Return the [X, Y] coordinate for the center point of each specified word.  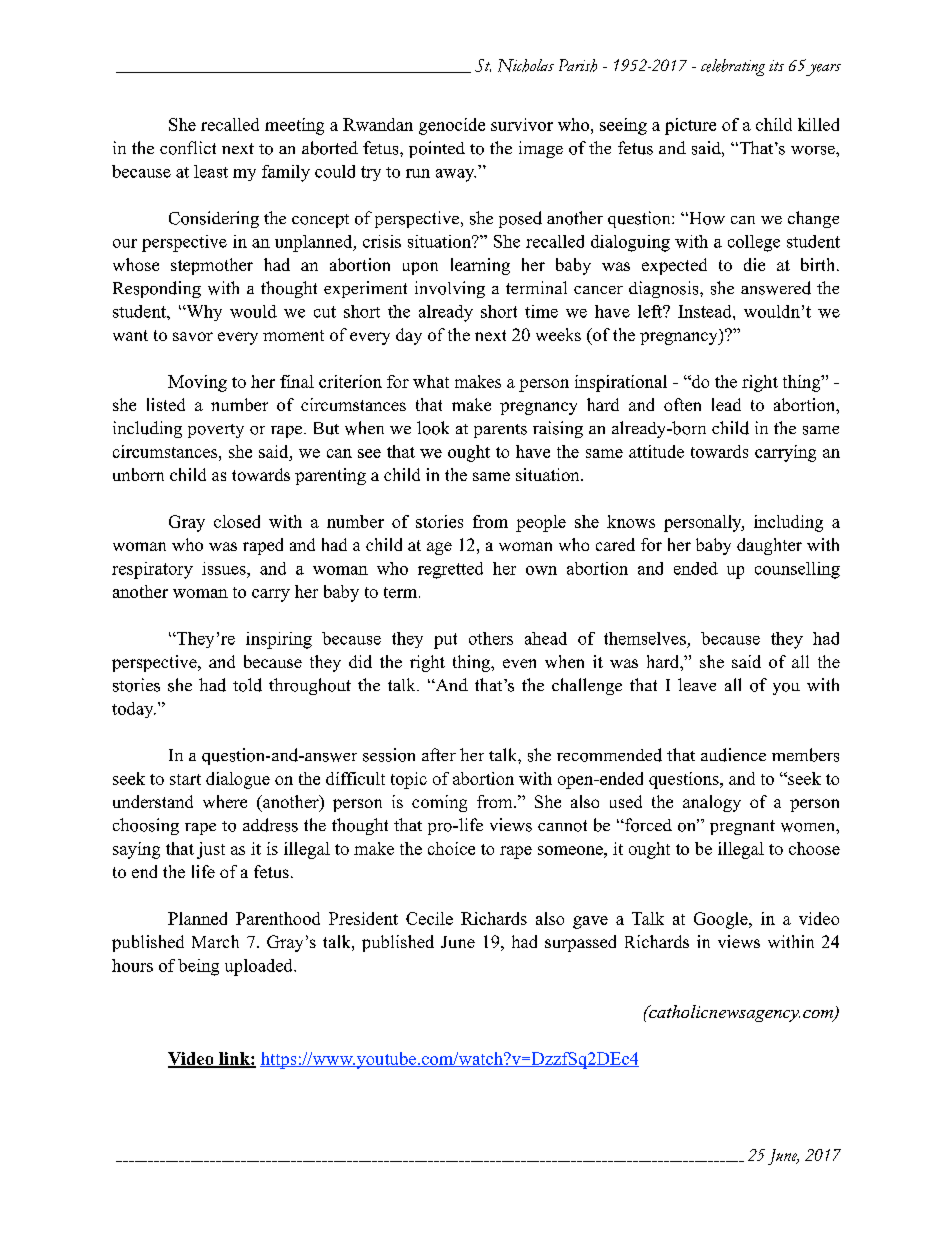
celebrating [733, 67]
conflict [188, 148]
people [541, 523]
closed [237, 521]
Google [722, 920]
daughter [769, 546]
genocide [452, 126]
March [215, 941]
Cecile [429, 918]
